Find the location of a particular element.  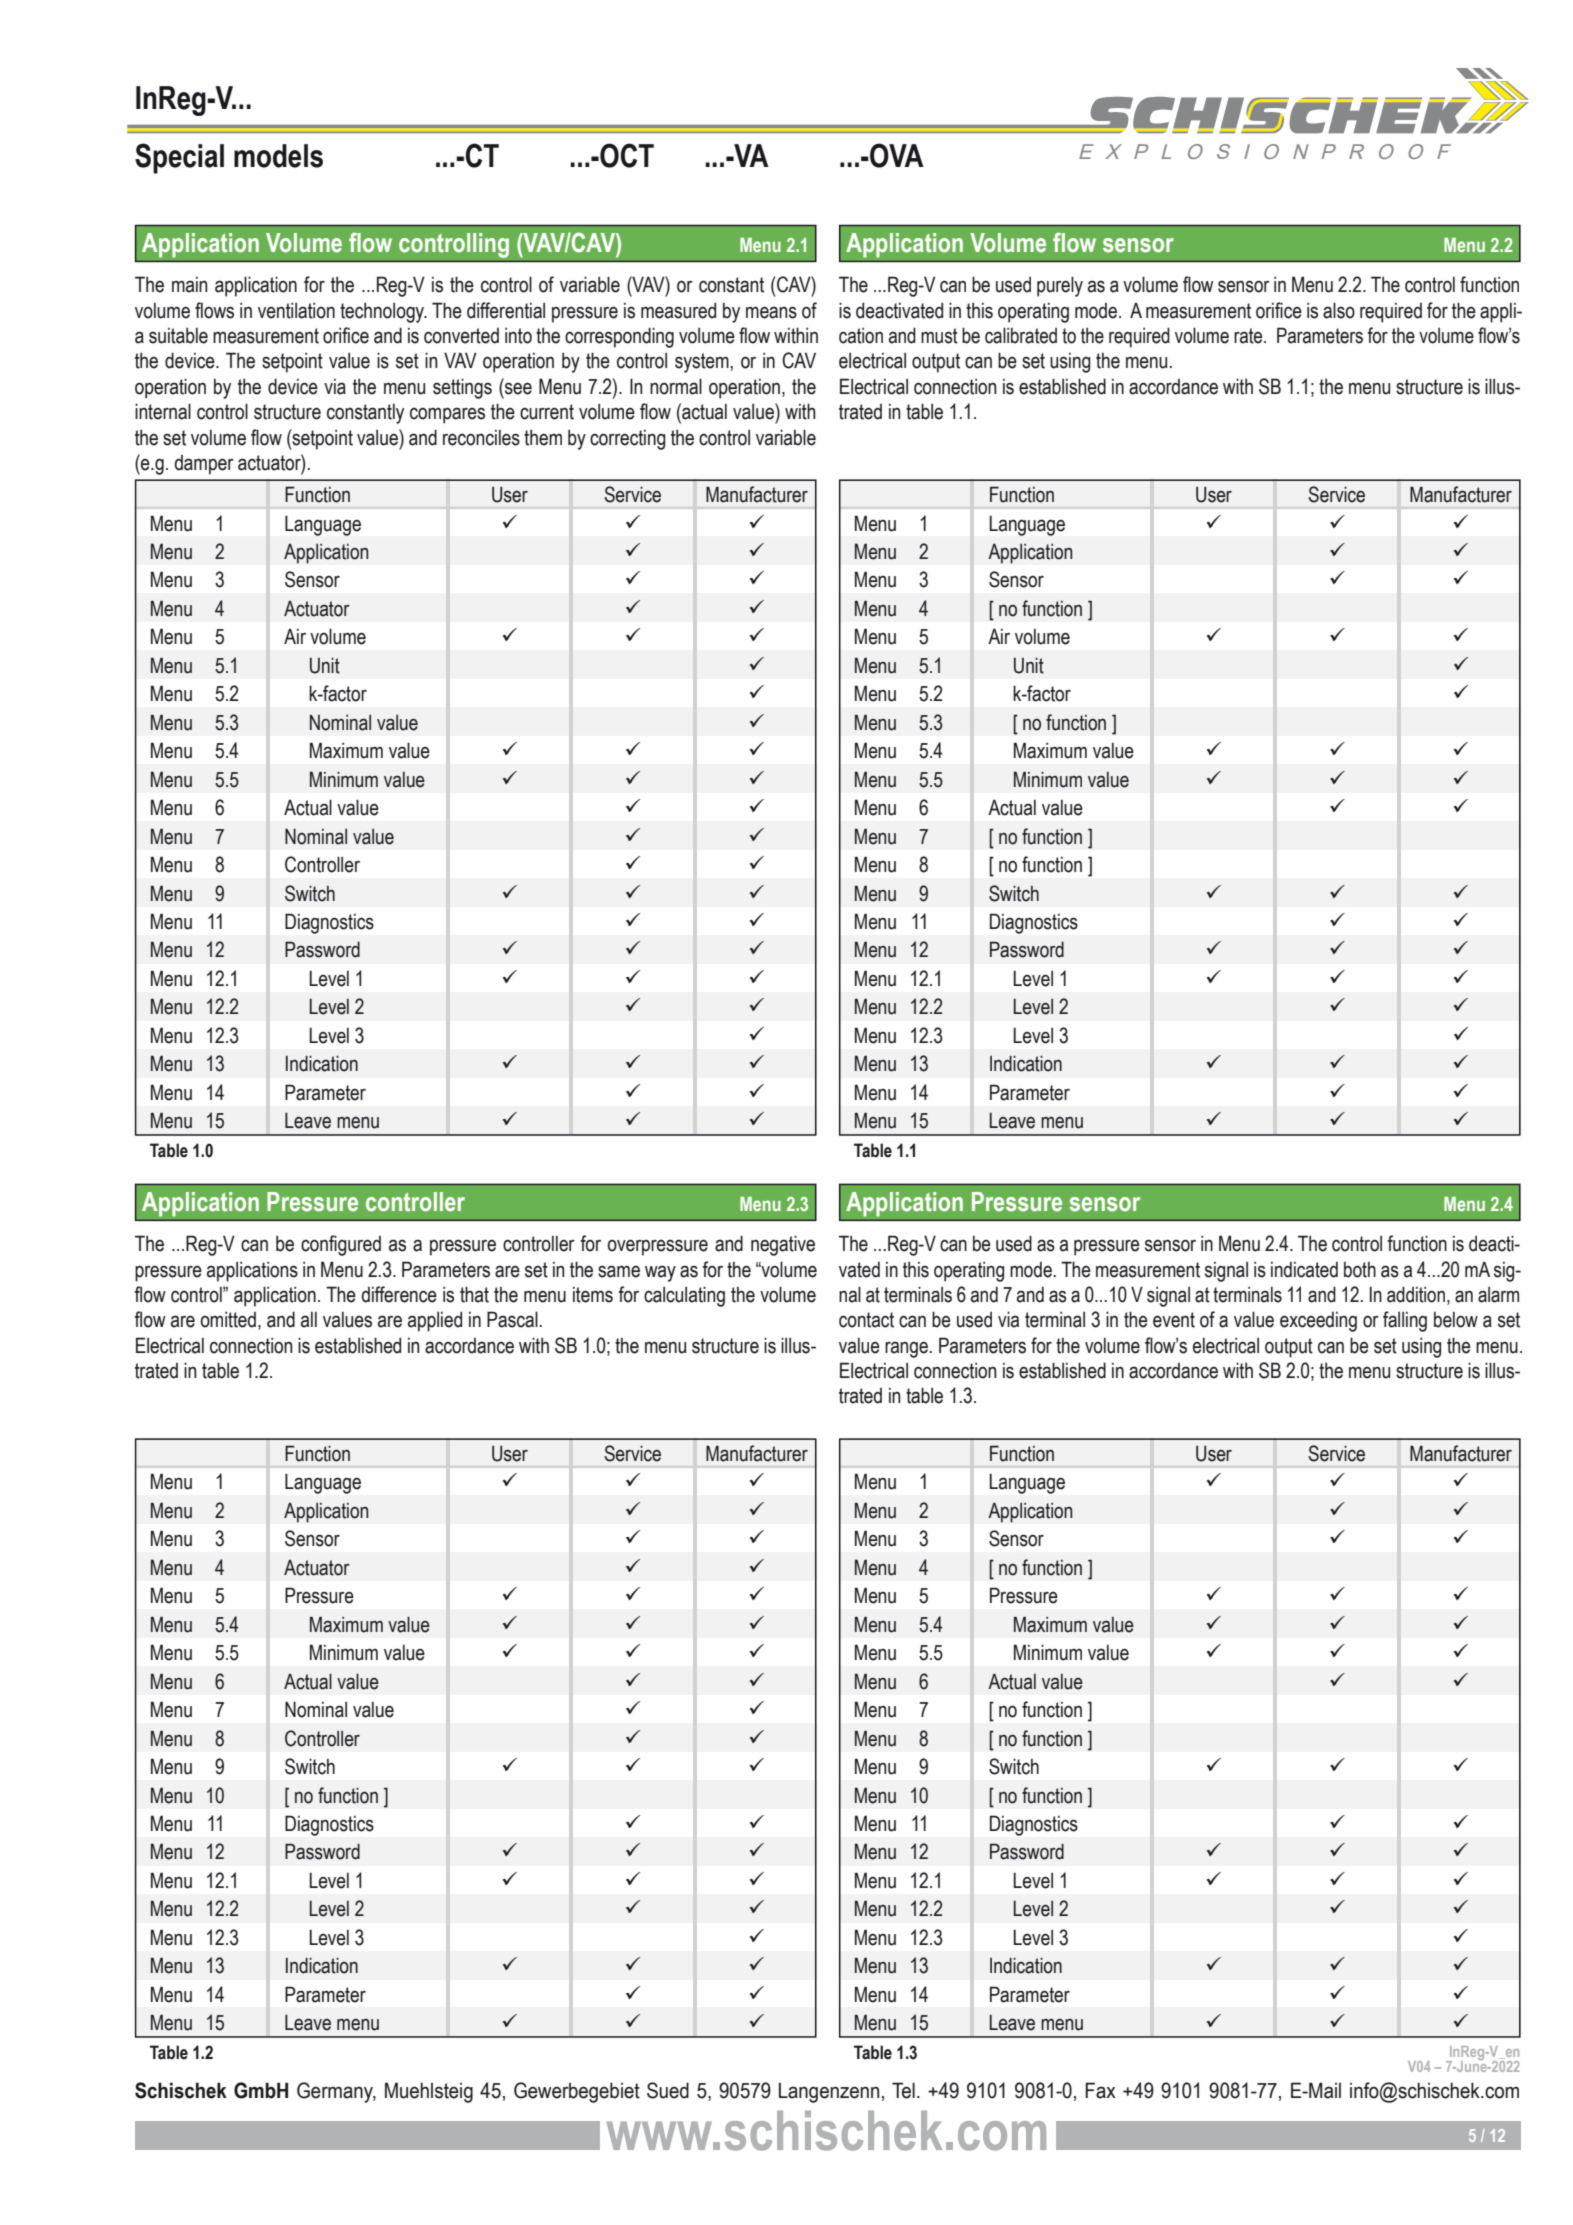

both is located at coordinates (1360, 1270).
